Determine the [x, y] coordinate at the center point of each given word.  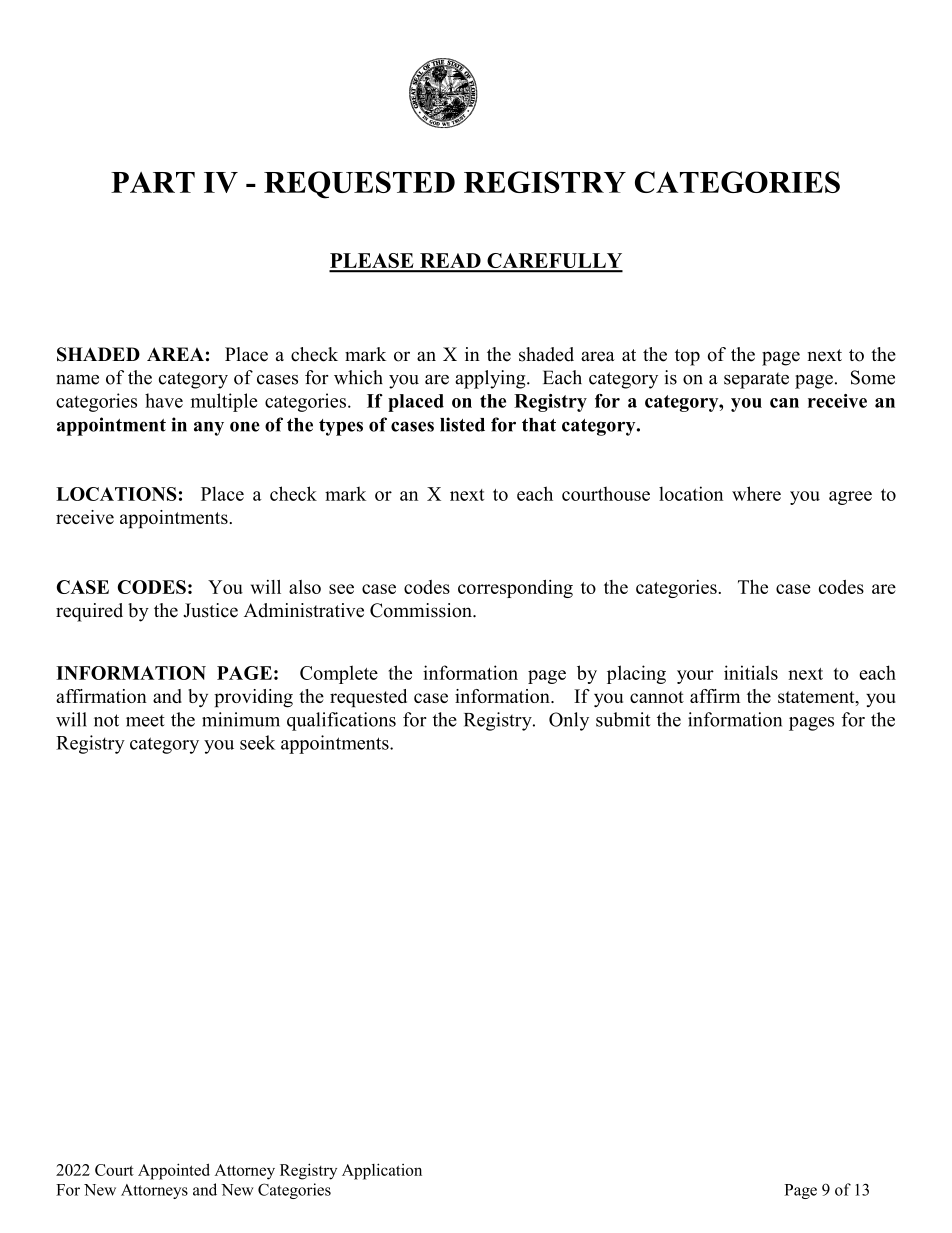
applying [491, 379]
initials [751, 672]
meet [145, 721]
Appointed [174, 1171]
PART [153, 182]
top [687, 357]
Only [569, 721]
